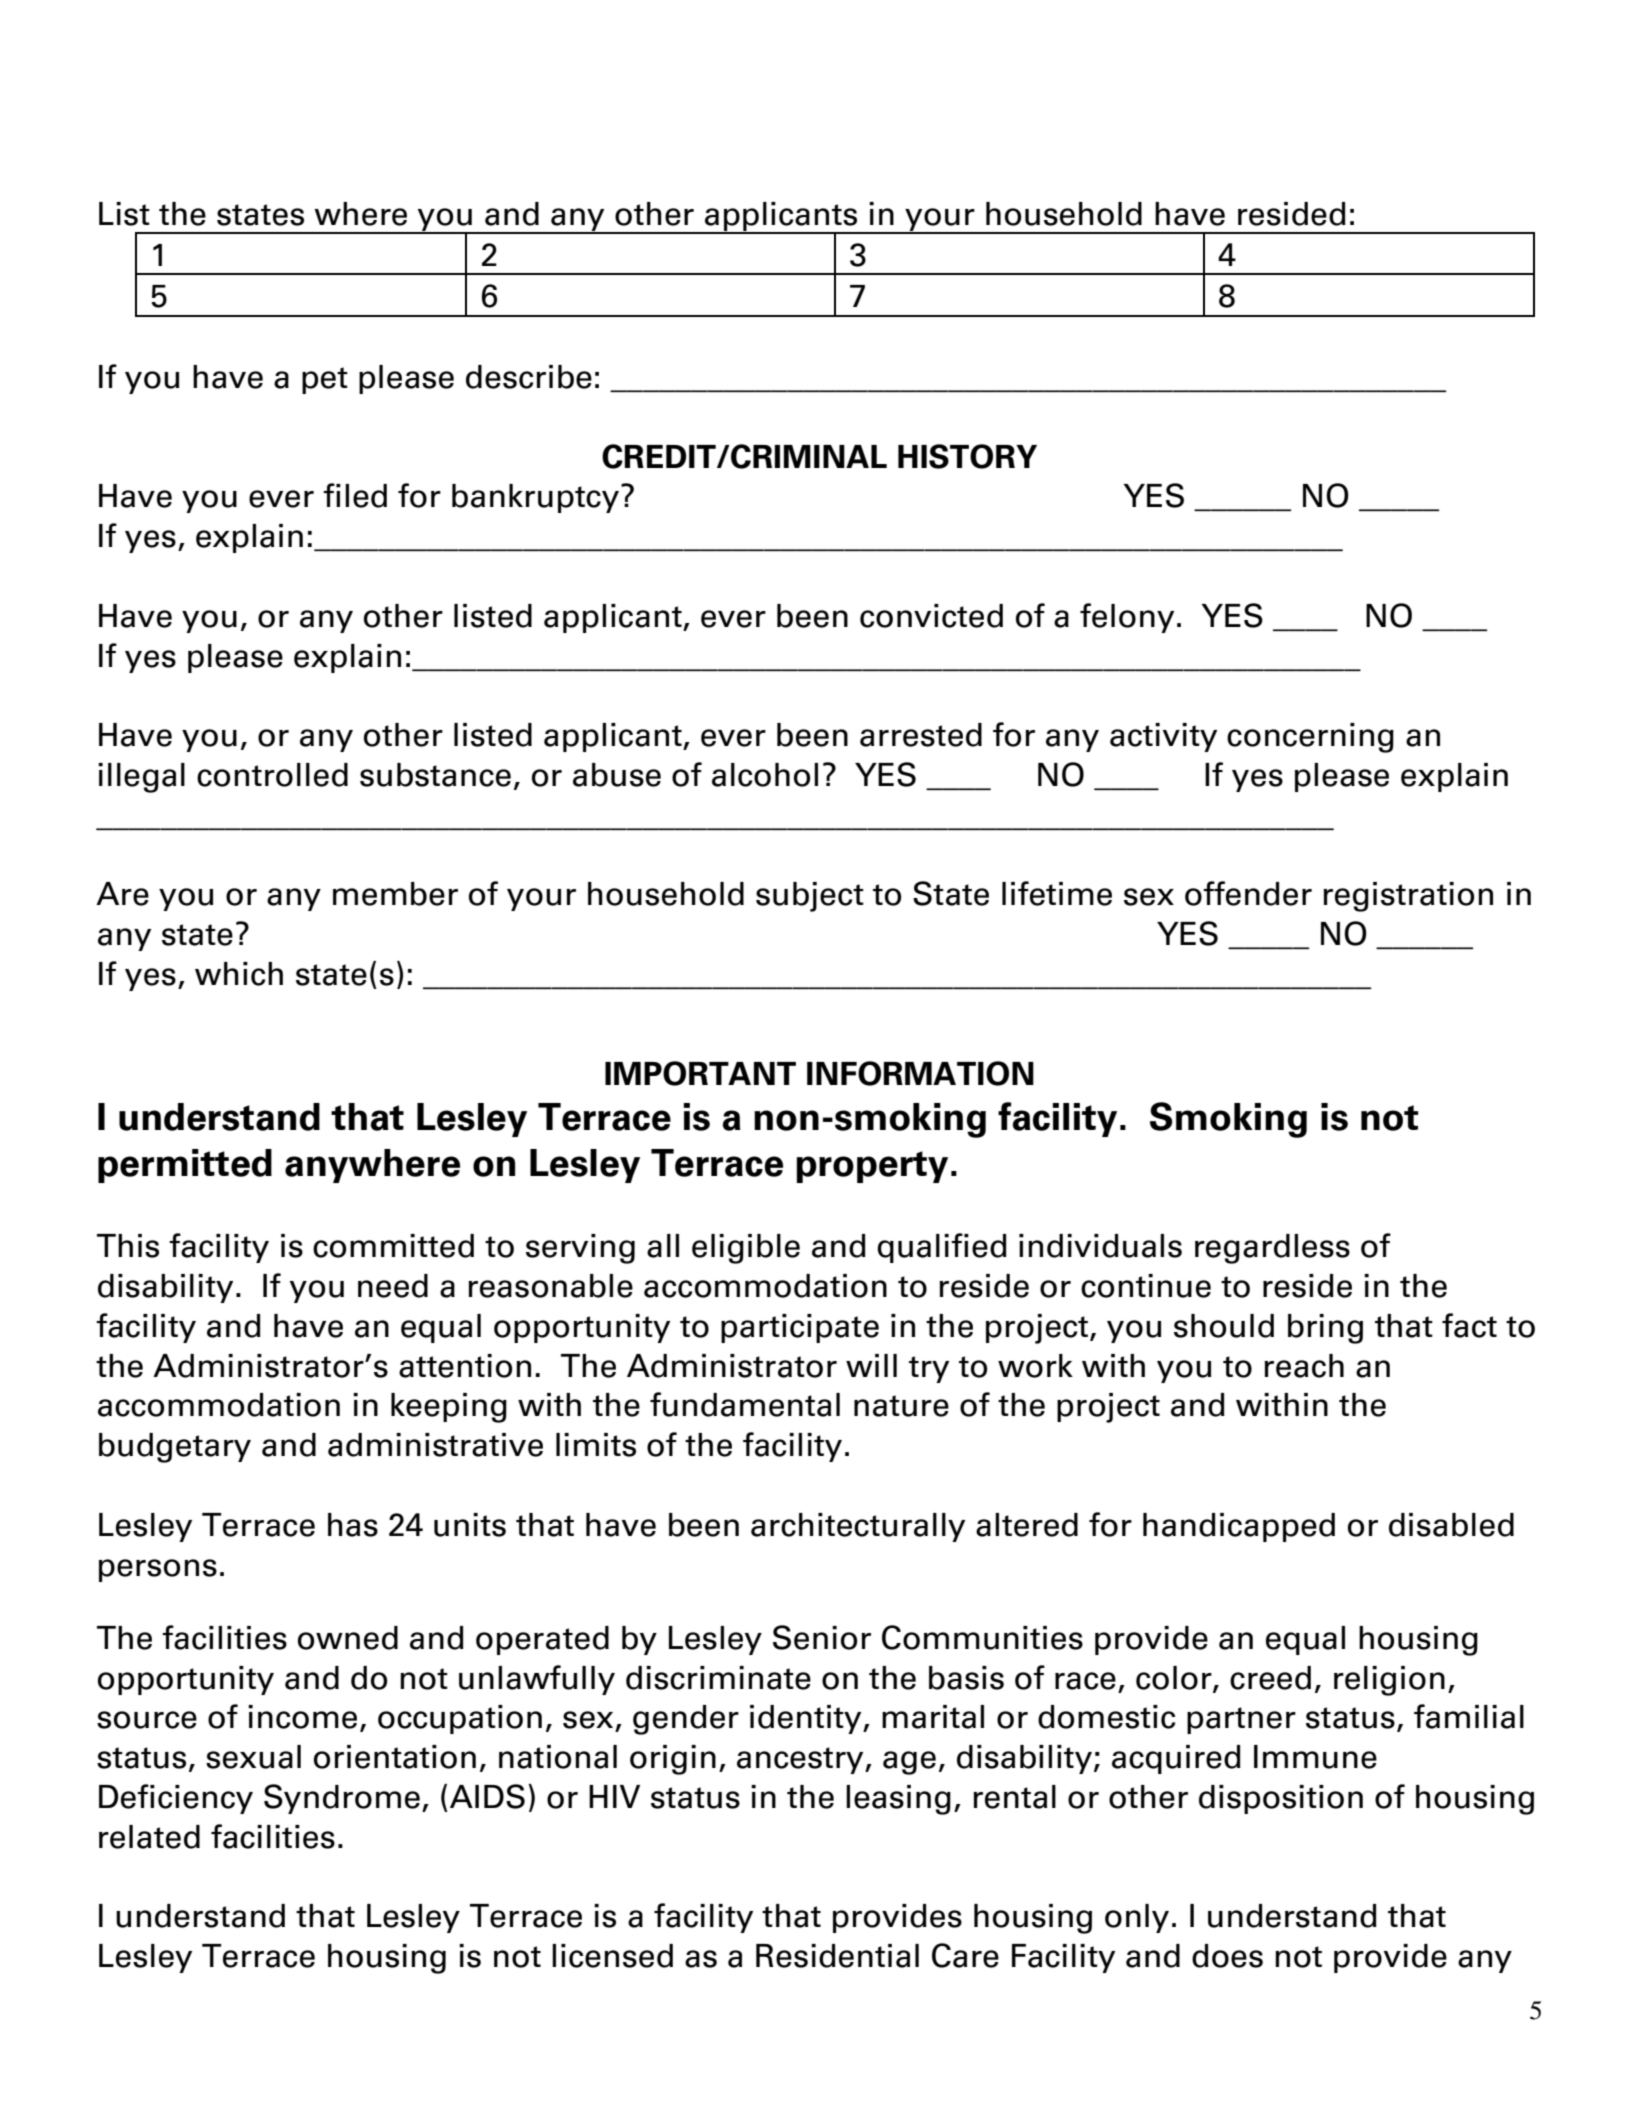 The width and height of the image is (1639, 2121). I want to click on budgetary, so click(175, 1448).
